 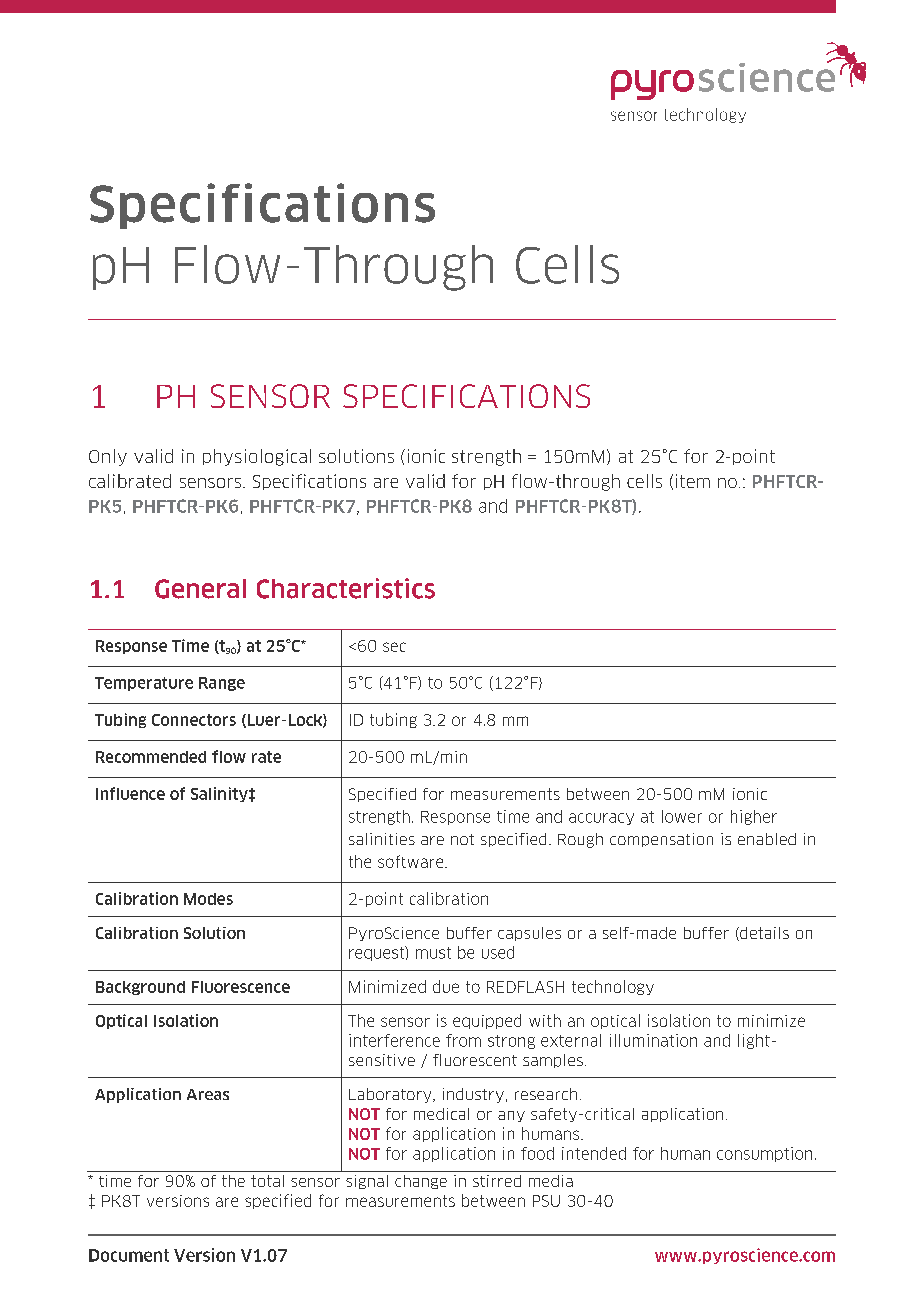 I want to click on item, so click(x=693, y=481).
